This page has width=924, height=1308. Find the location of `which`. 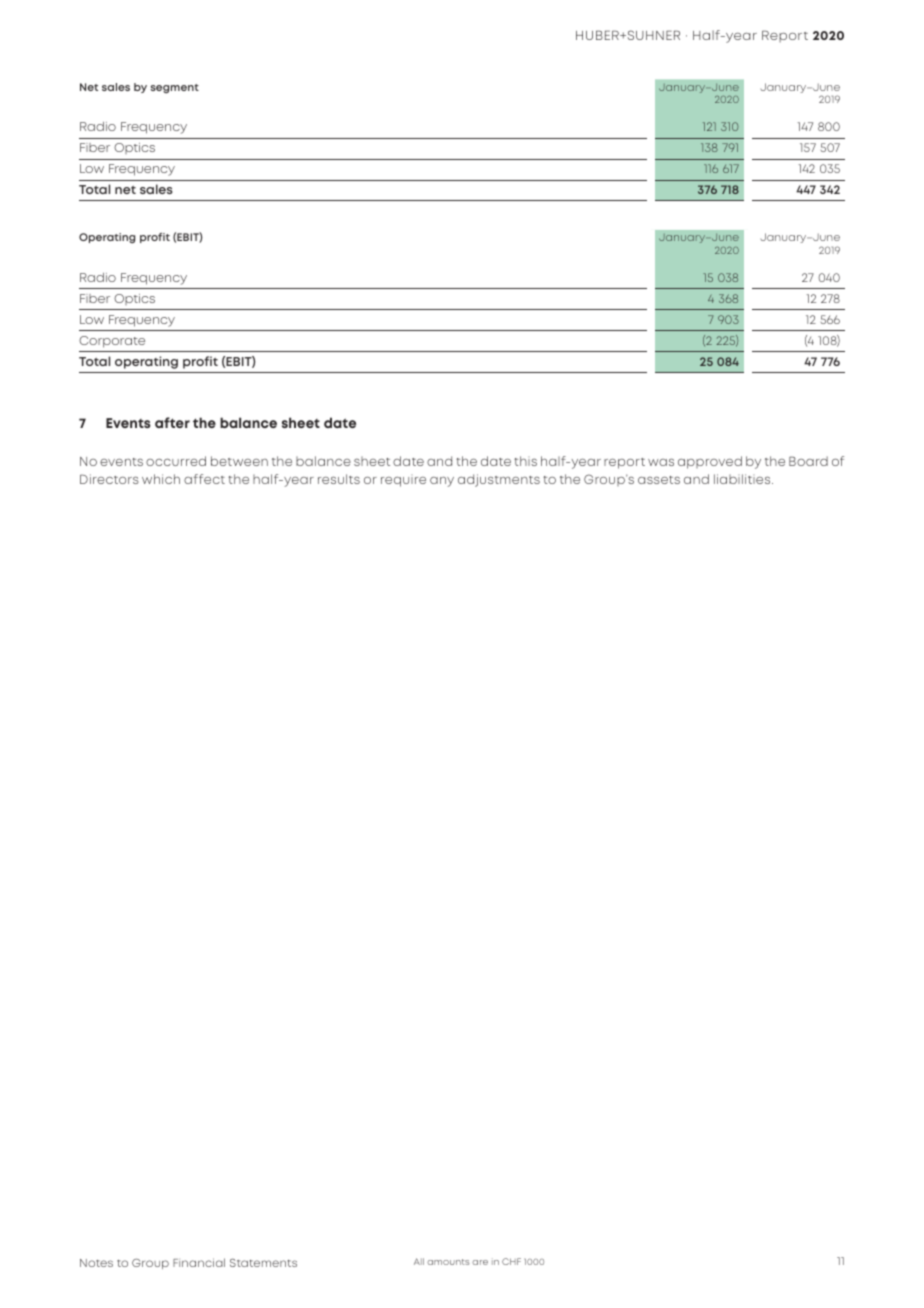

which is located at coordinates (161, 479).
